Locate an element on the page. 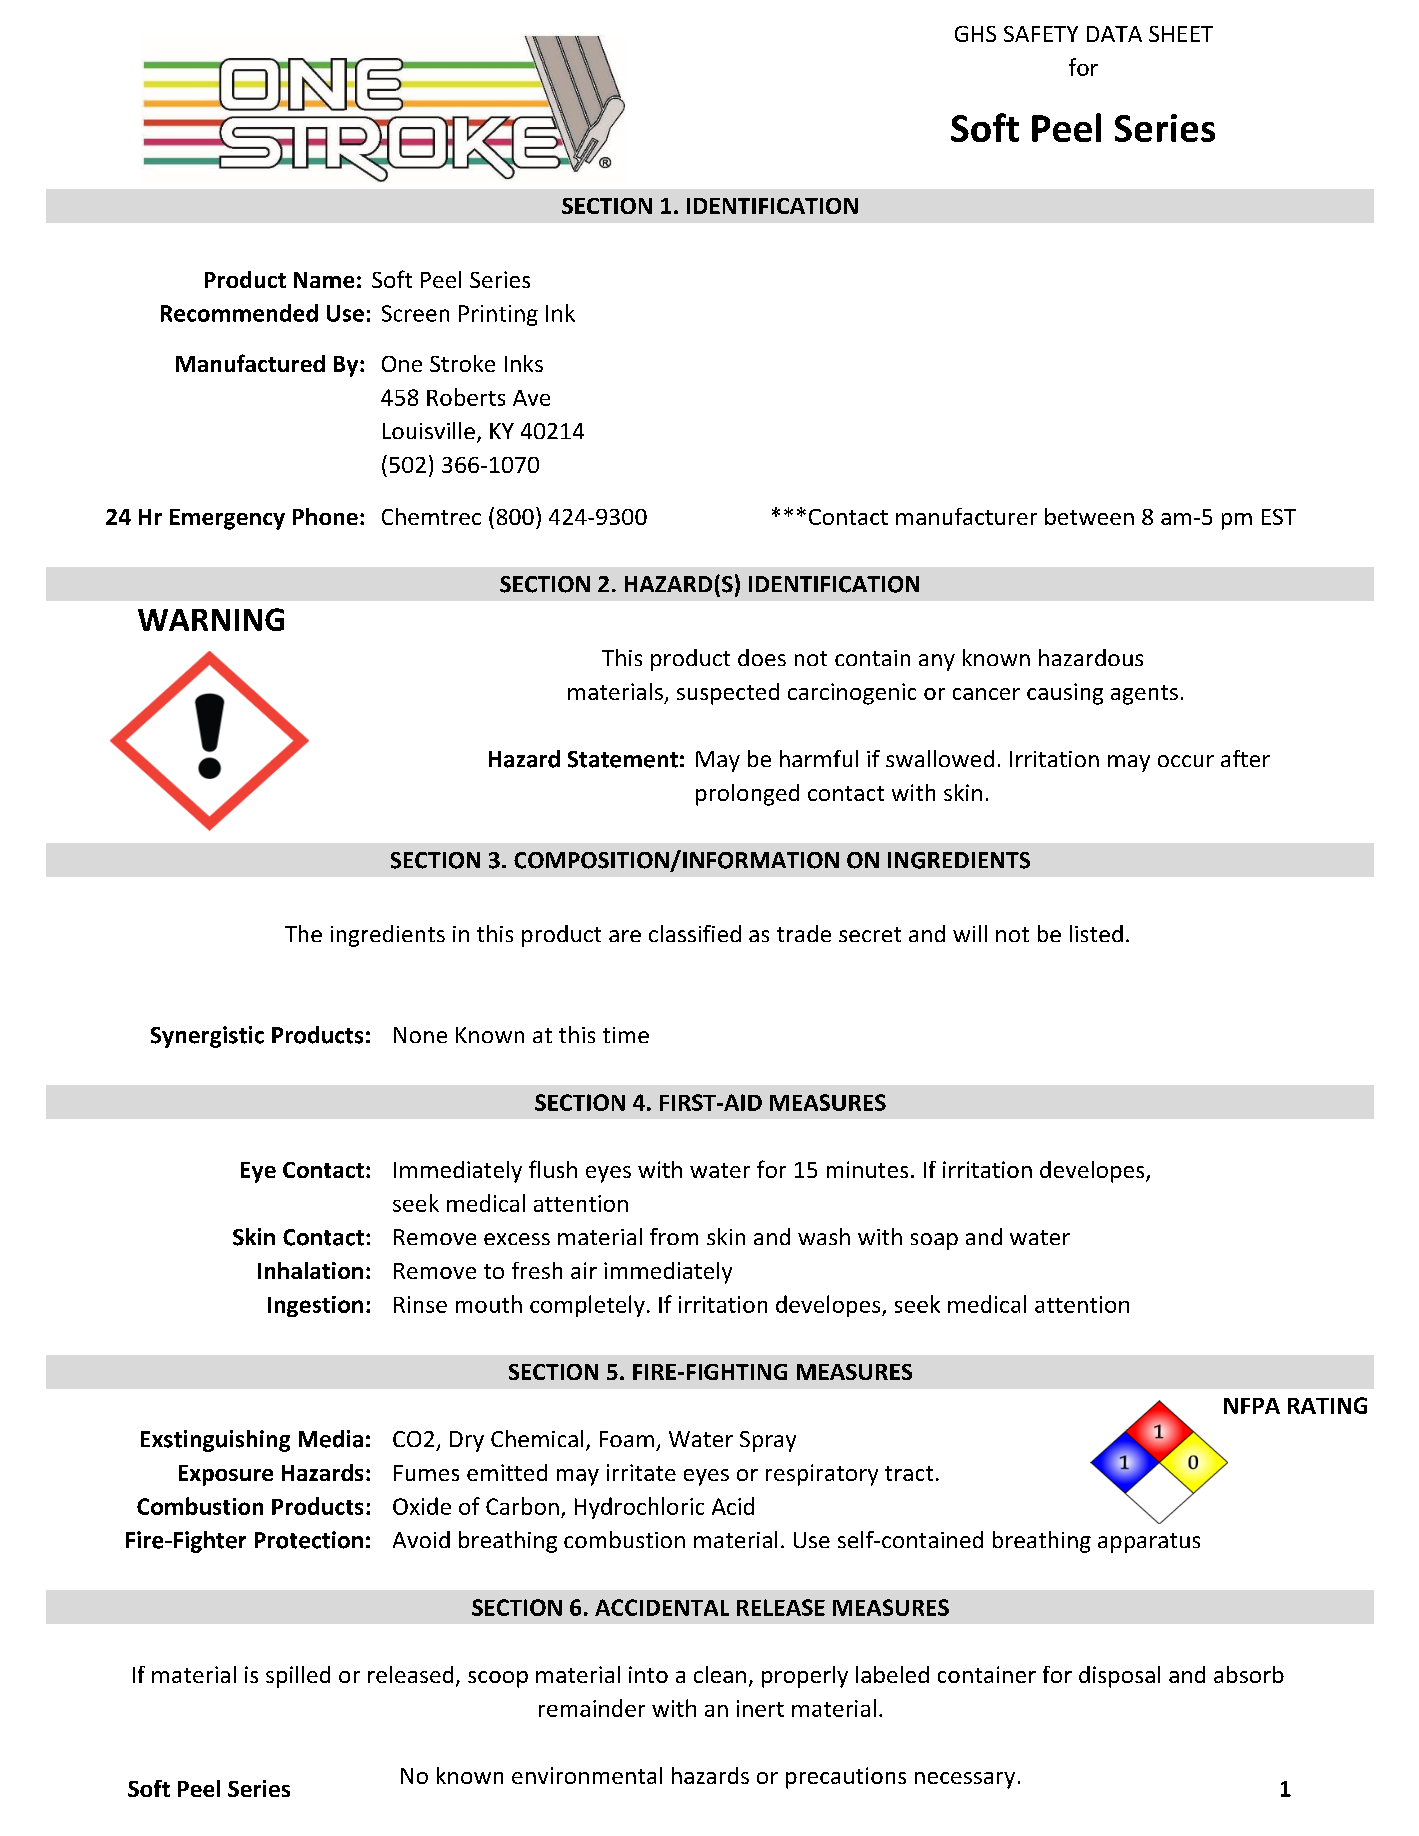 Image resolution: width=1419 pixels, height=1836 pixels. GHS is located at coordinates (975, 34).
